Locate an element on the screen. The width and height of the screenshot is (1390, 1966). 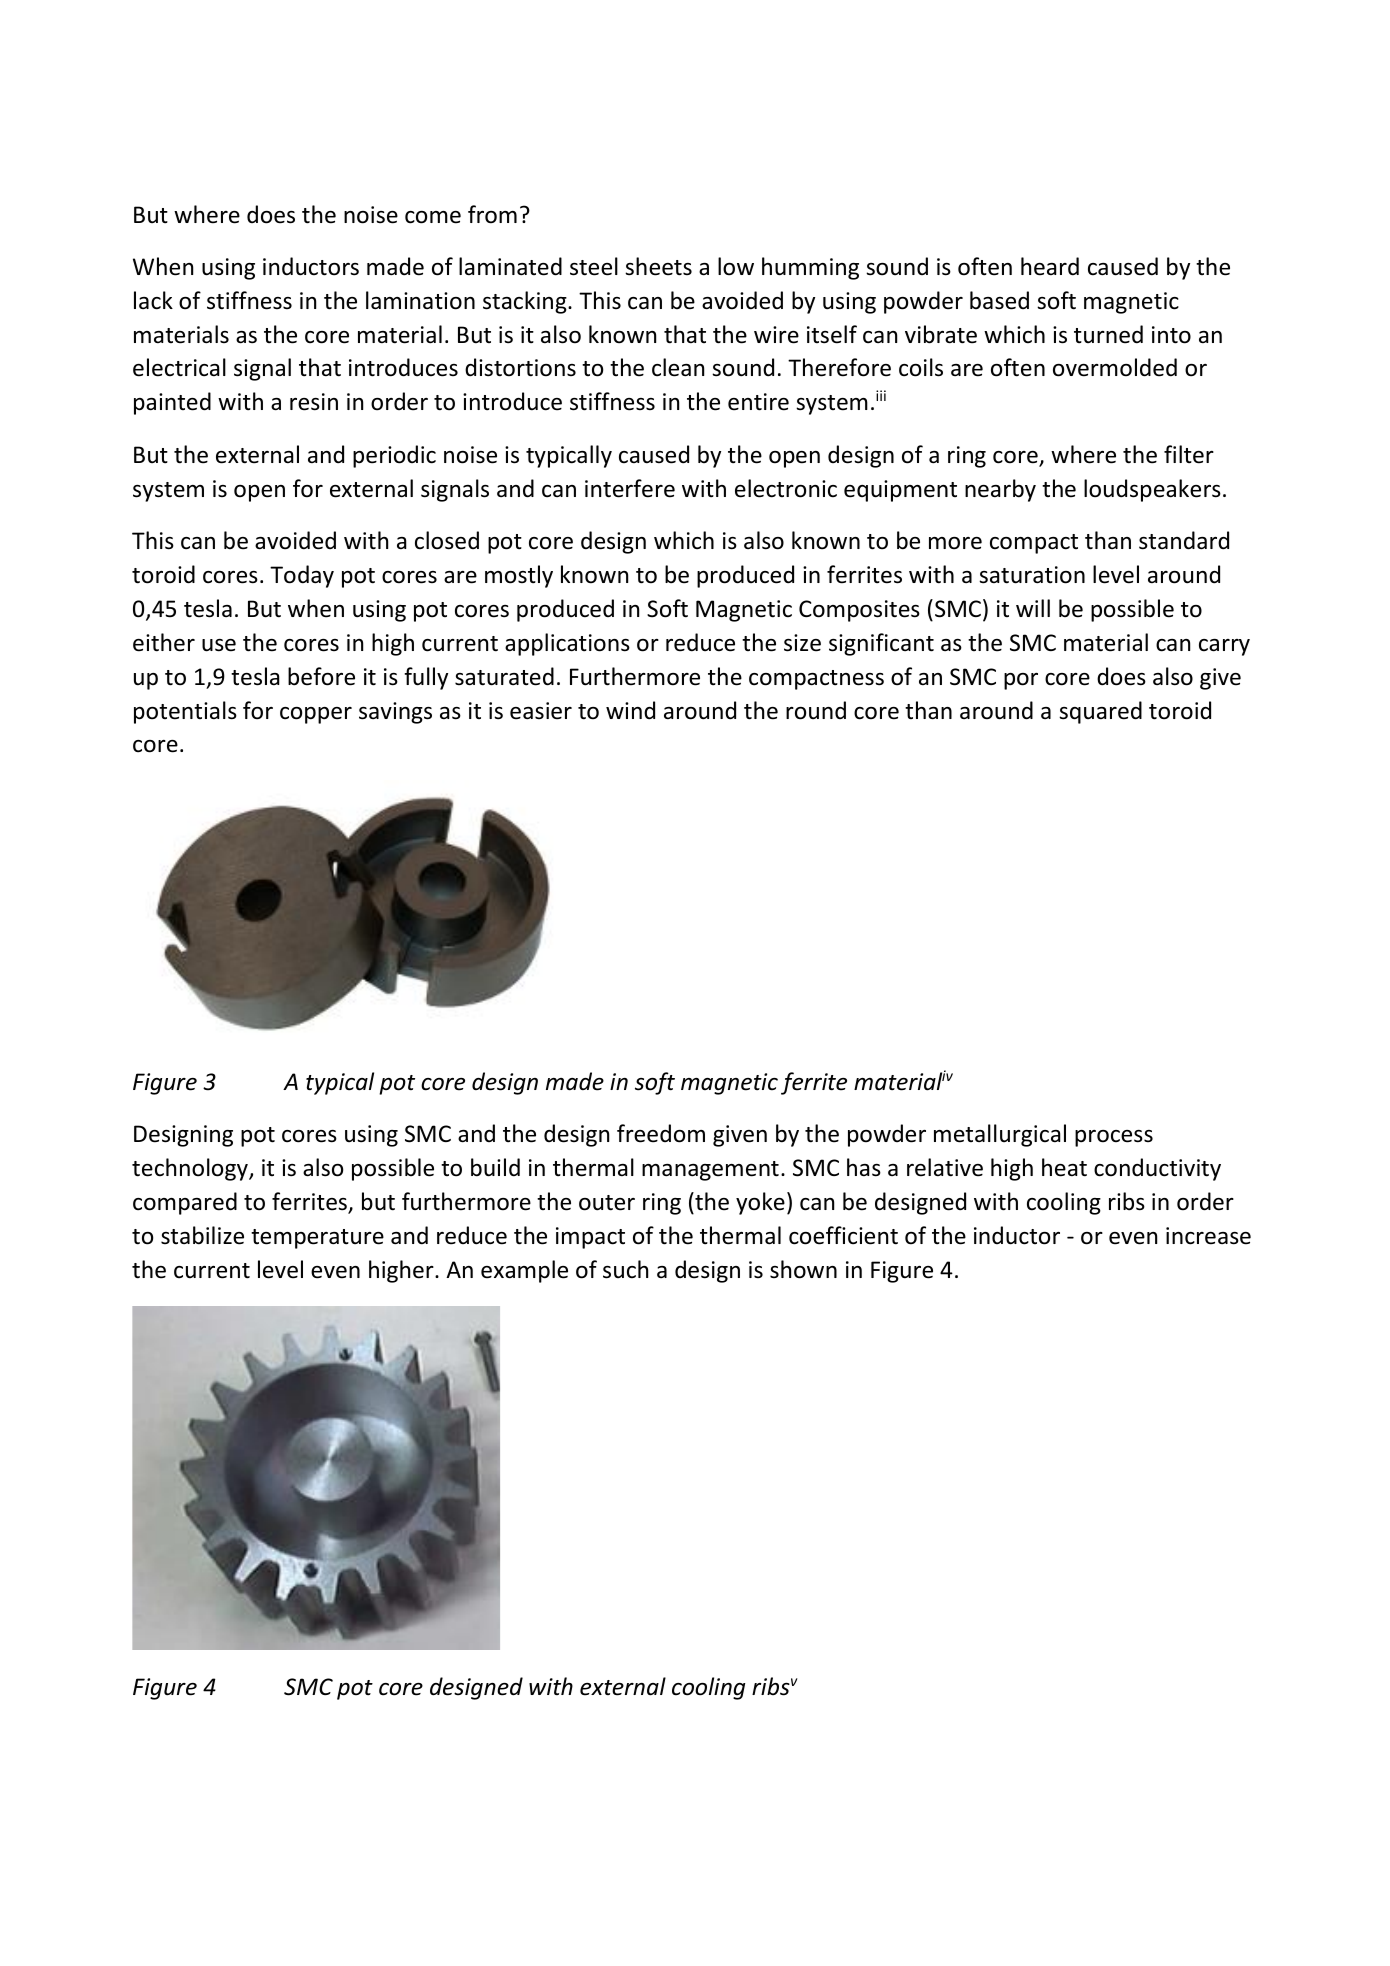
wind is located at coordinates (630, 710).
